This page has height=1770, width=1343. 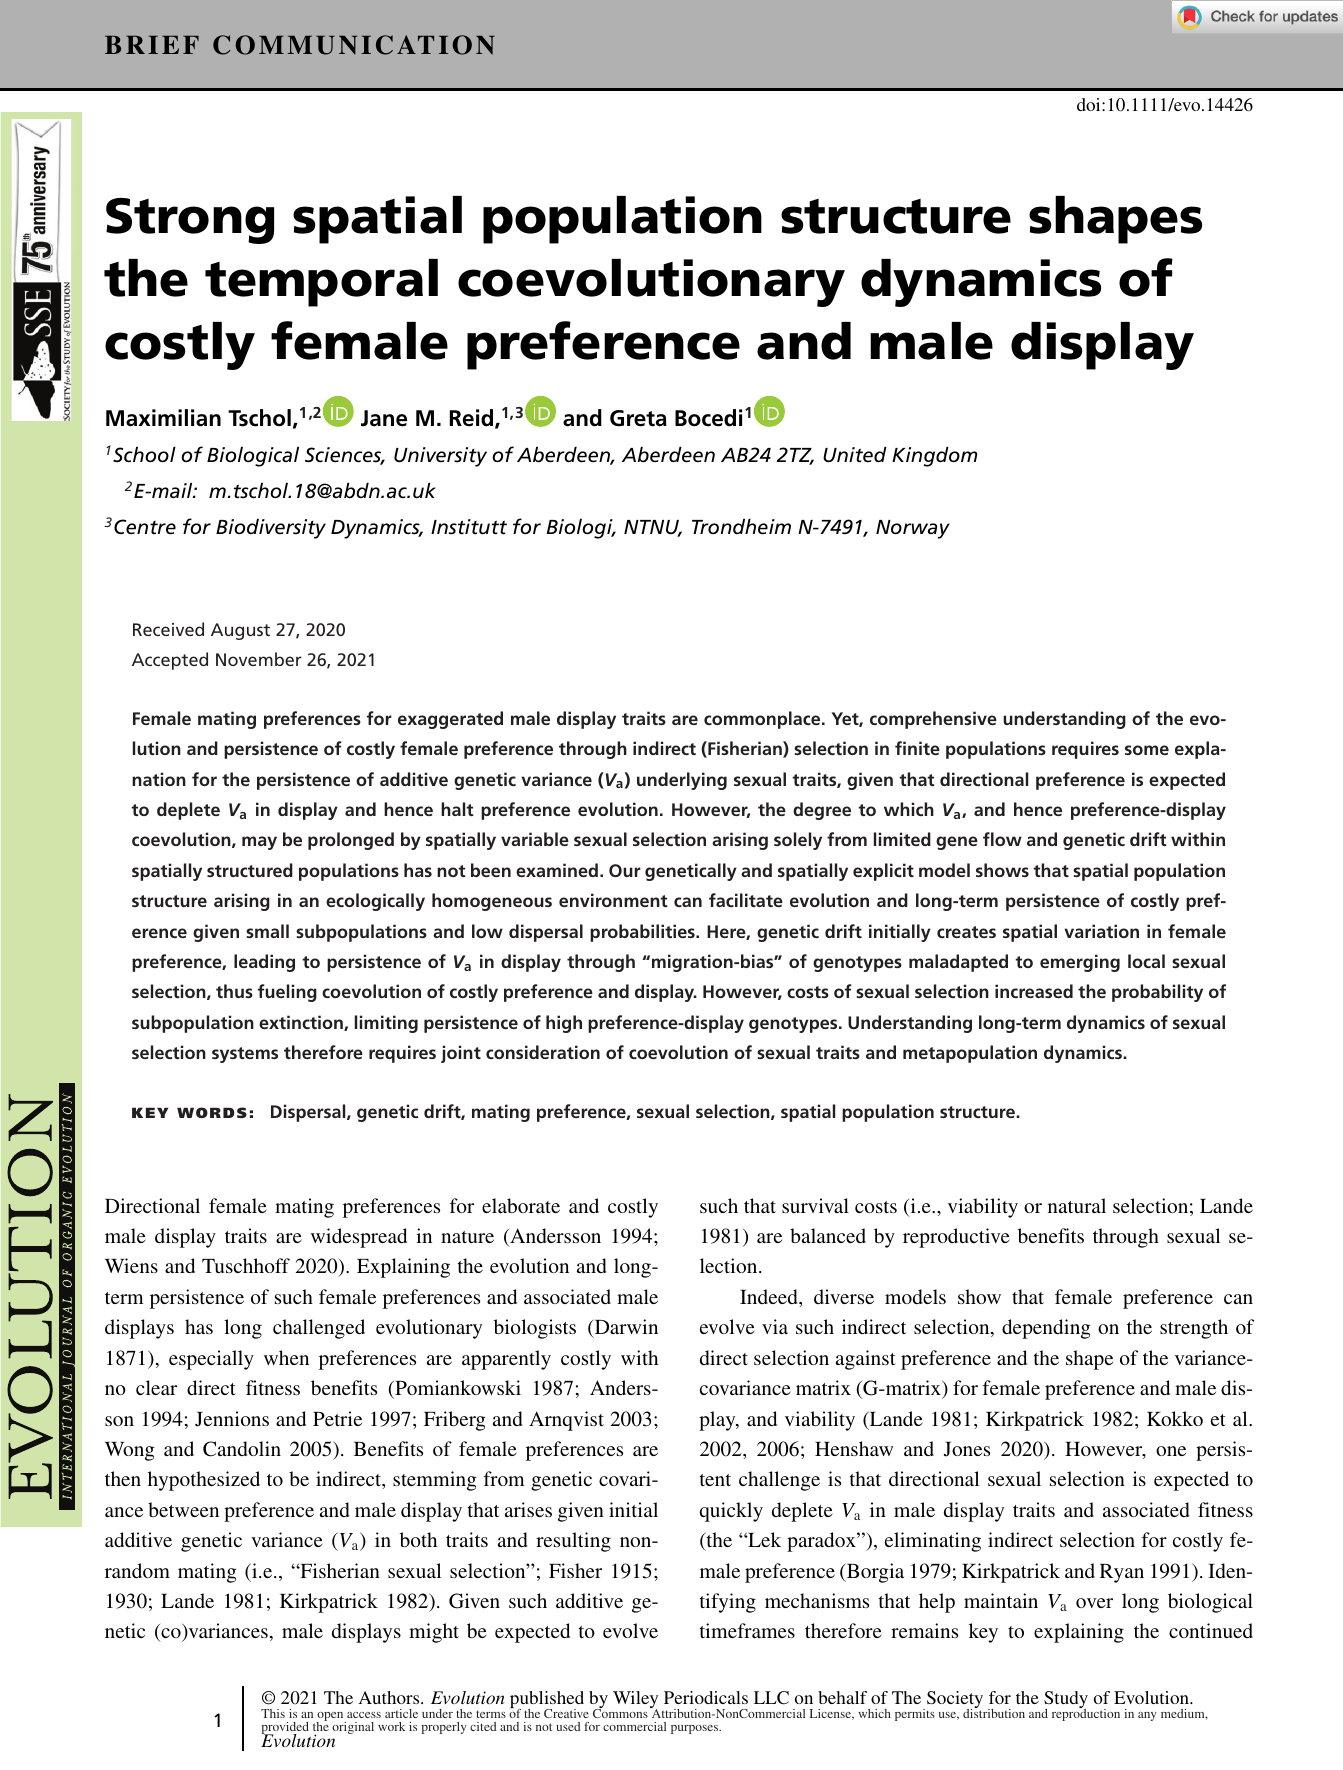 What do you see at coordinates (286, 1357) in the page?
I see `when` at bounding box center [286, 1357].
